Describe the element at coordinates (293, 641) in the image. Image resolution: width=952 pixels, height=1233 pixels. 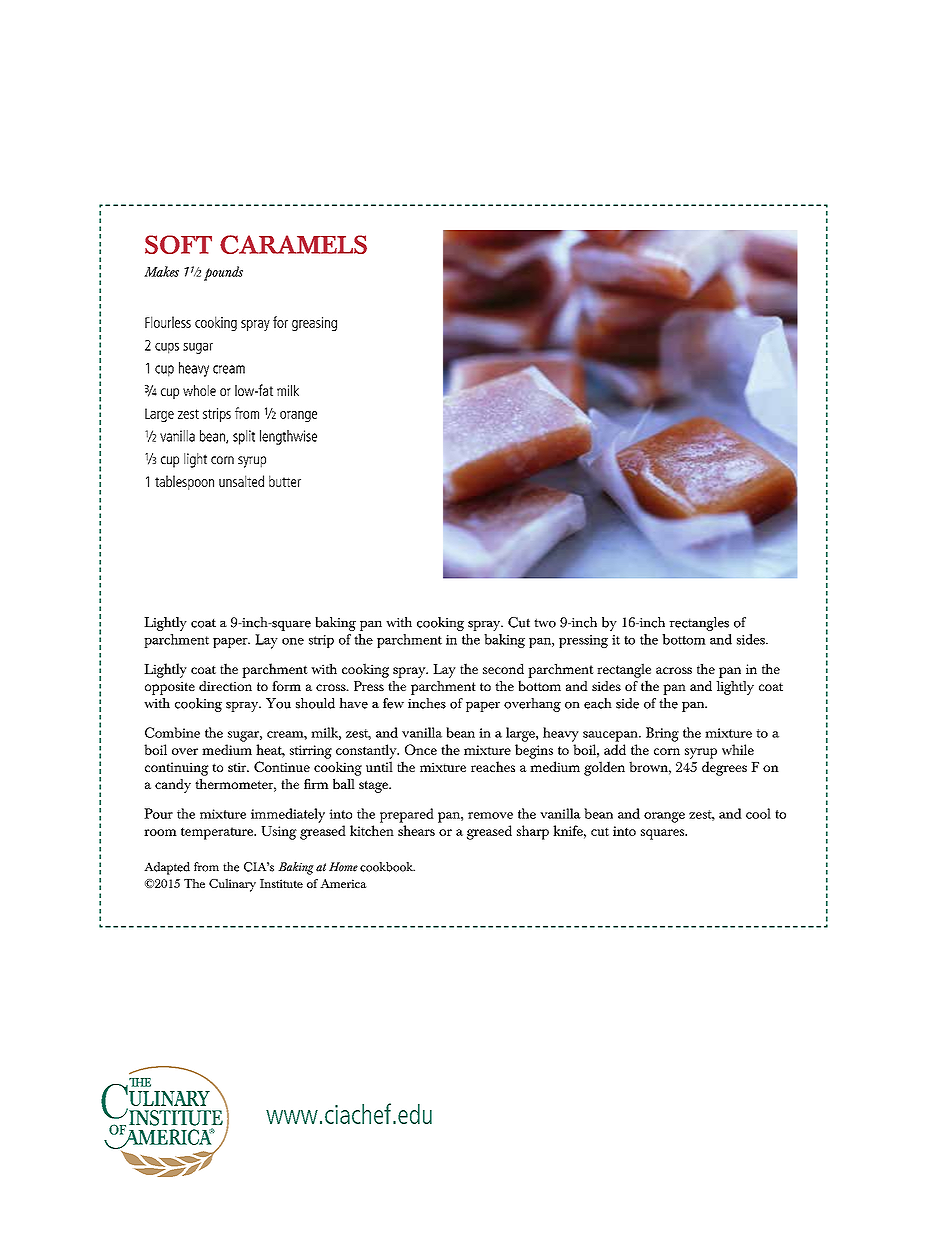
I see `one` at that location.
